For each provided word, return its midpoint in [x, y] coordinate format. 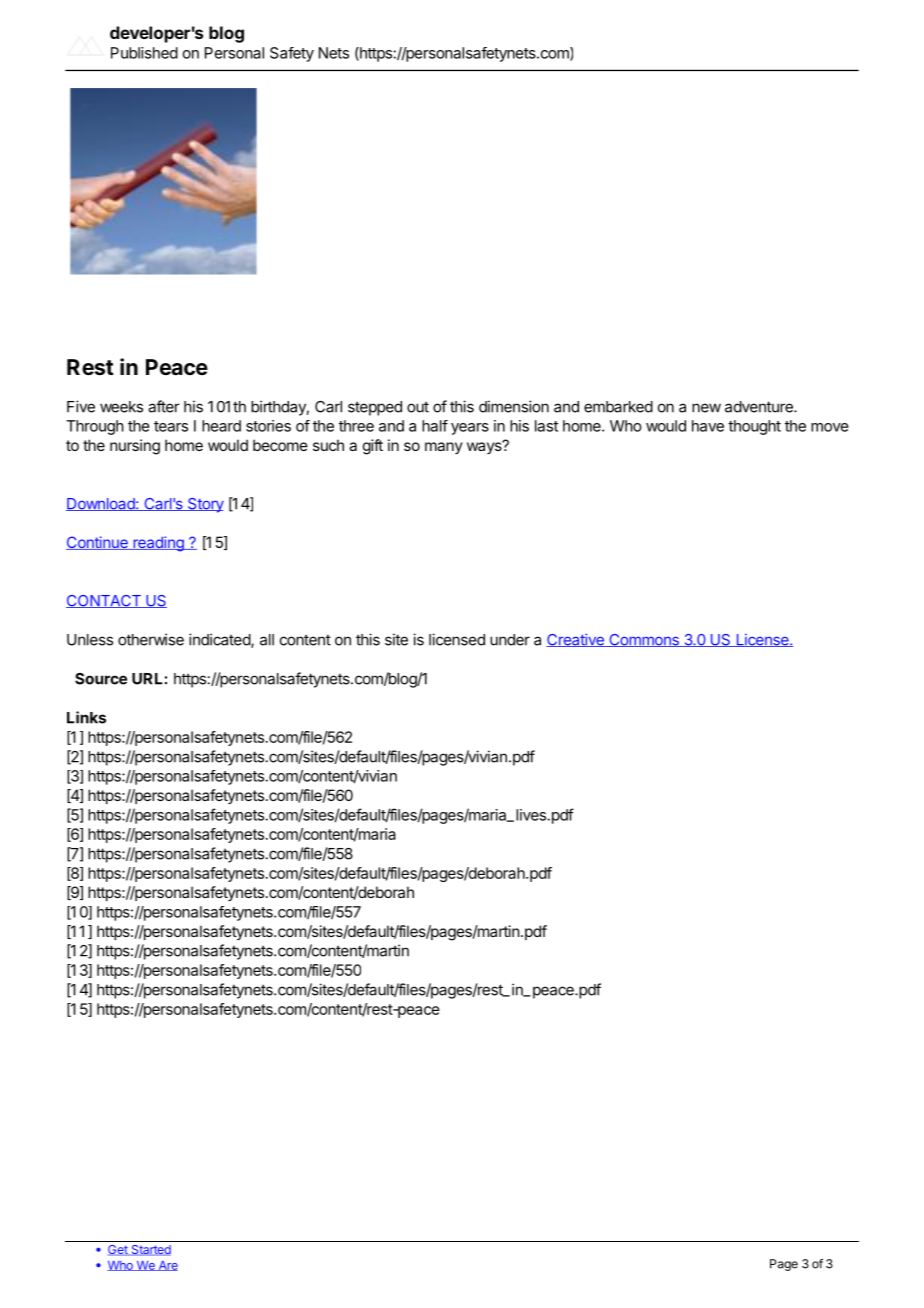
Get [119, 1250]
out [418, 407]
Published [144, 53]
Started [150, 1250]
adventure [760, 407]
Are [167, 1266]
